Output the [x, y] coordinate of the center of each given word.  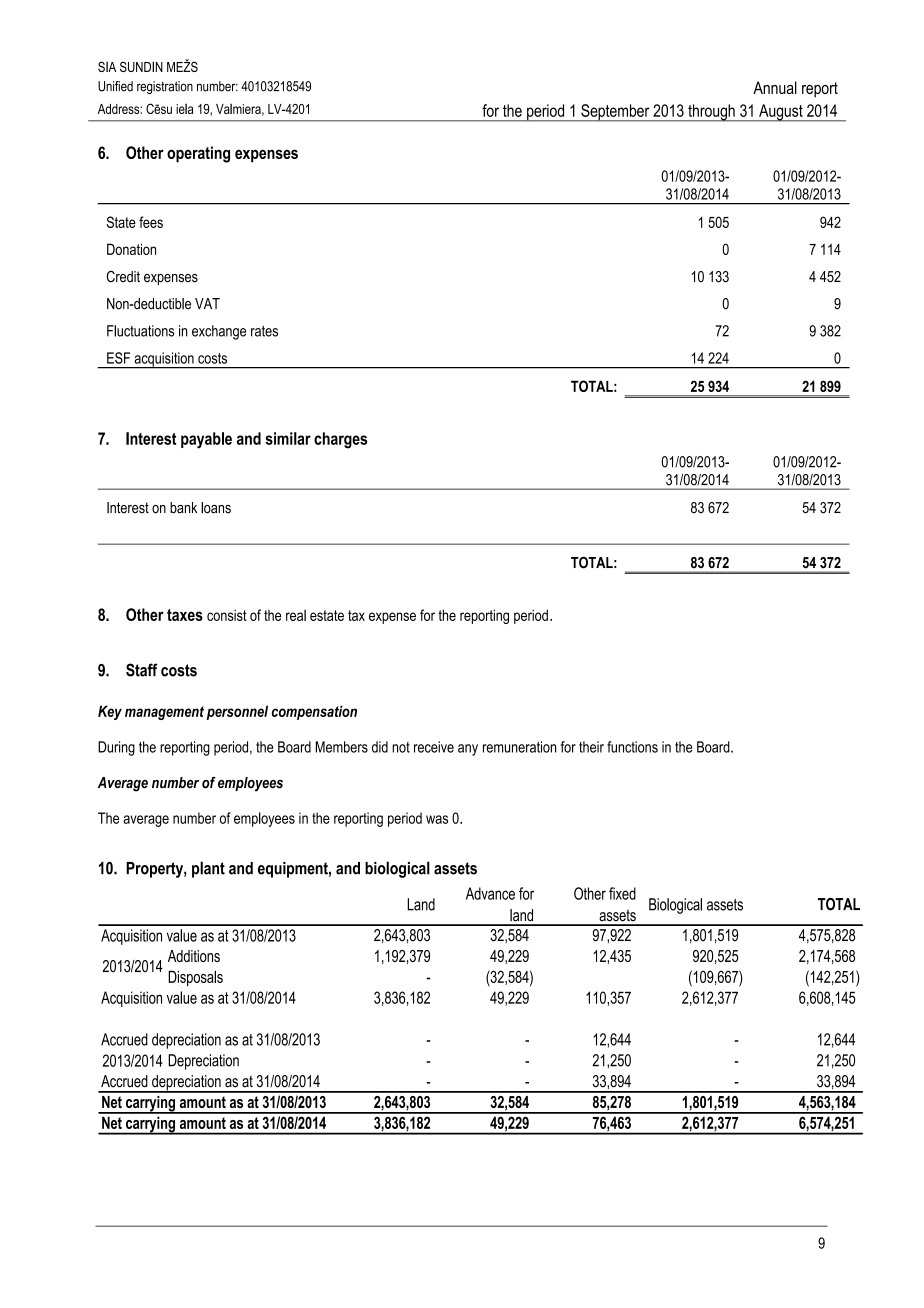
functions [632, 747]
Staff [142, 670]
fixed [622, 893]
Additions [194, 956]
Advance [490, 893]
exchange [219, 332]
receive [434, 747]
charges [340, 440]
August [781, 113]
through [711, 113]
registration [165, 87]
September [615, 113]
